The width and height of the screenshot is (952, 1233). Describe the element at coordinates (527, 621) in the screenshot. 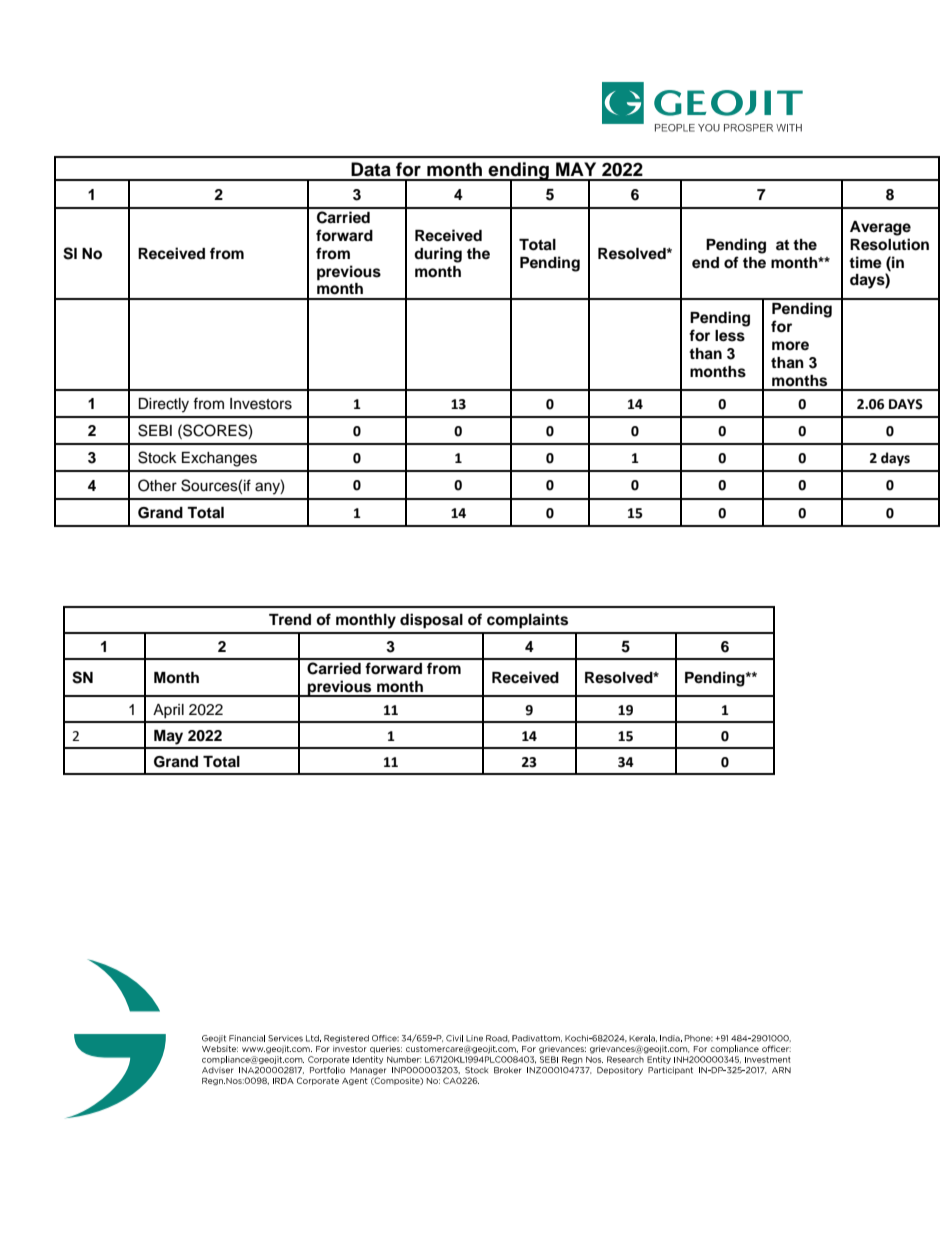

I see `complaints` at that location.
